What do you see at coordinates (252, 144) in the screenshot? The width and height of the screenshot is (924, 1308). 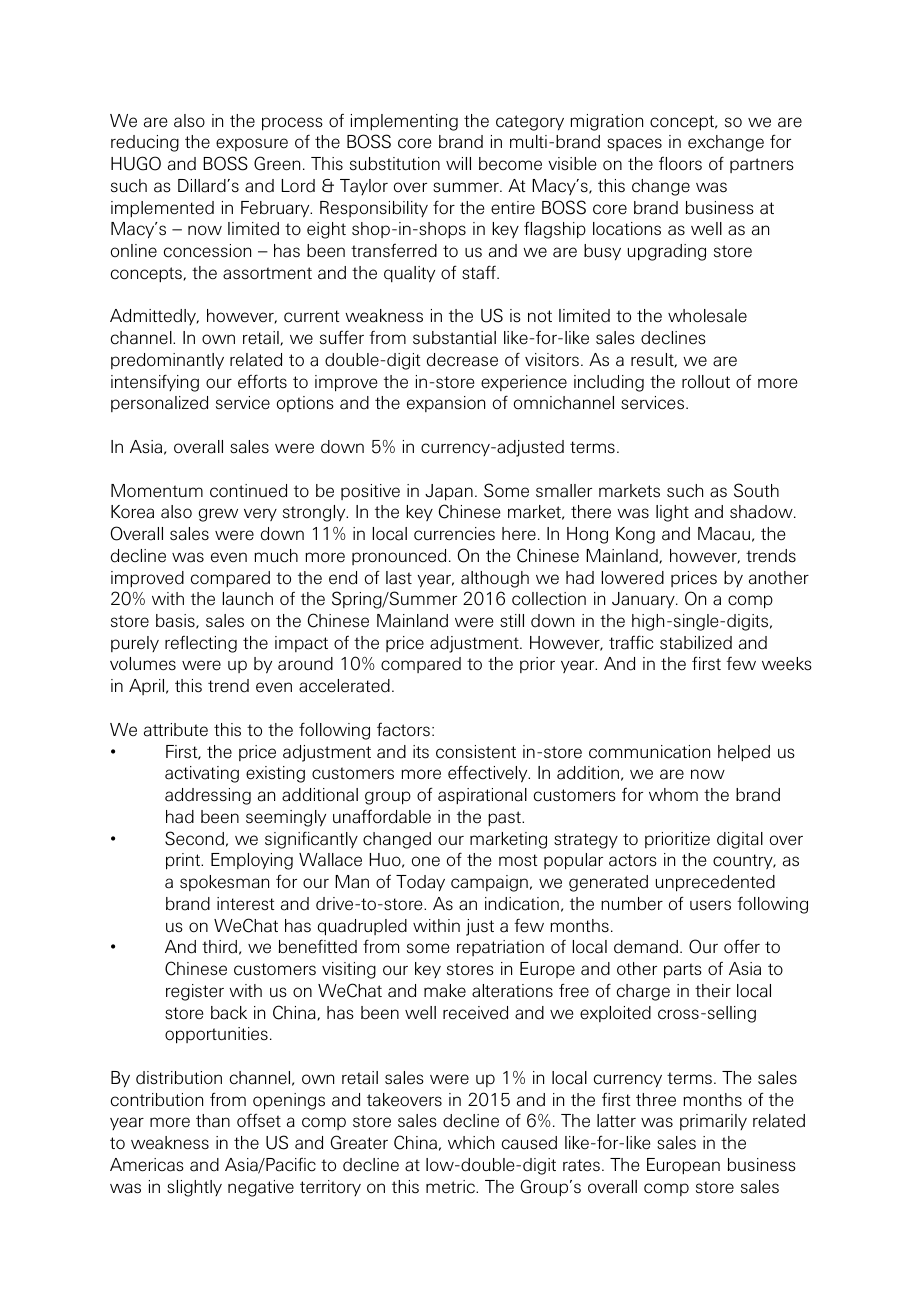 I see `exposure` at bounding box center [252, 144].
